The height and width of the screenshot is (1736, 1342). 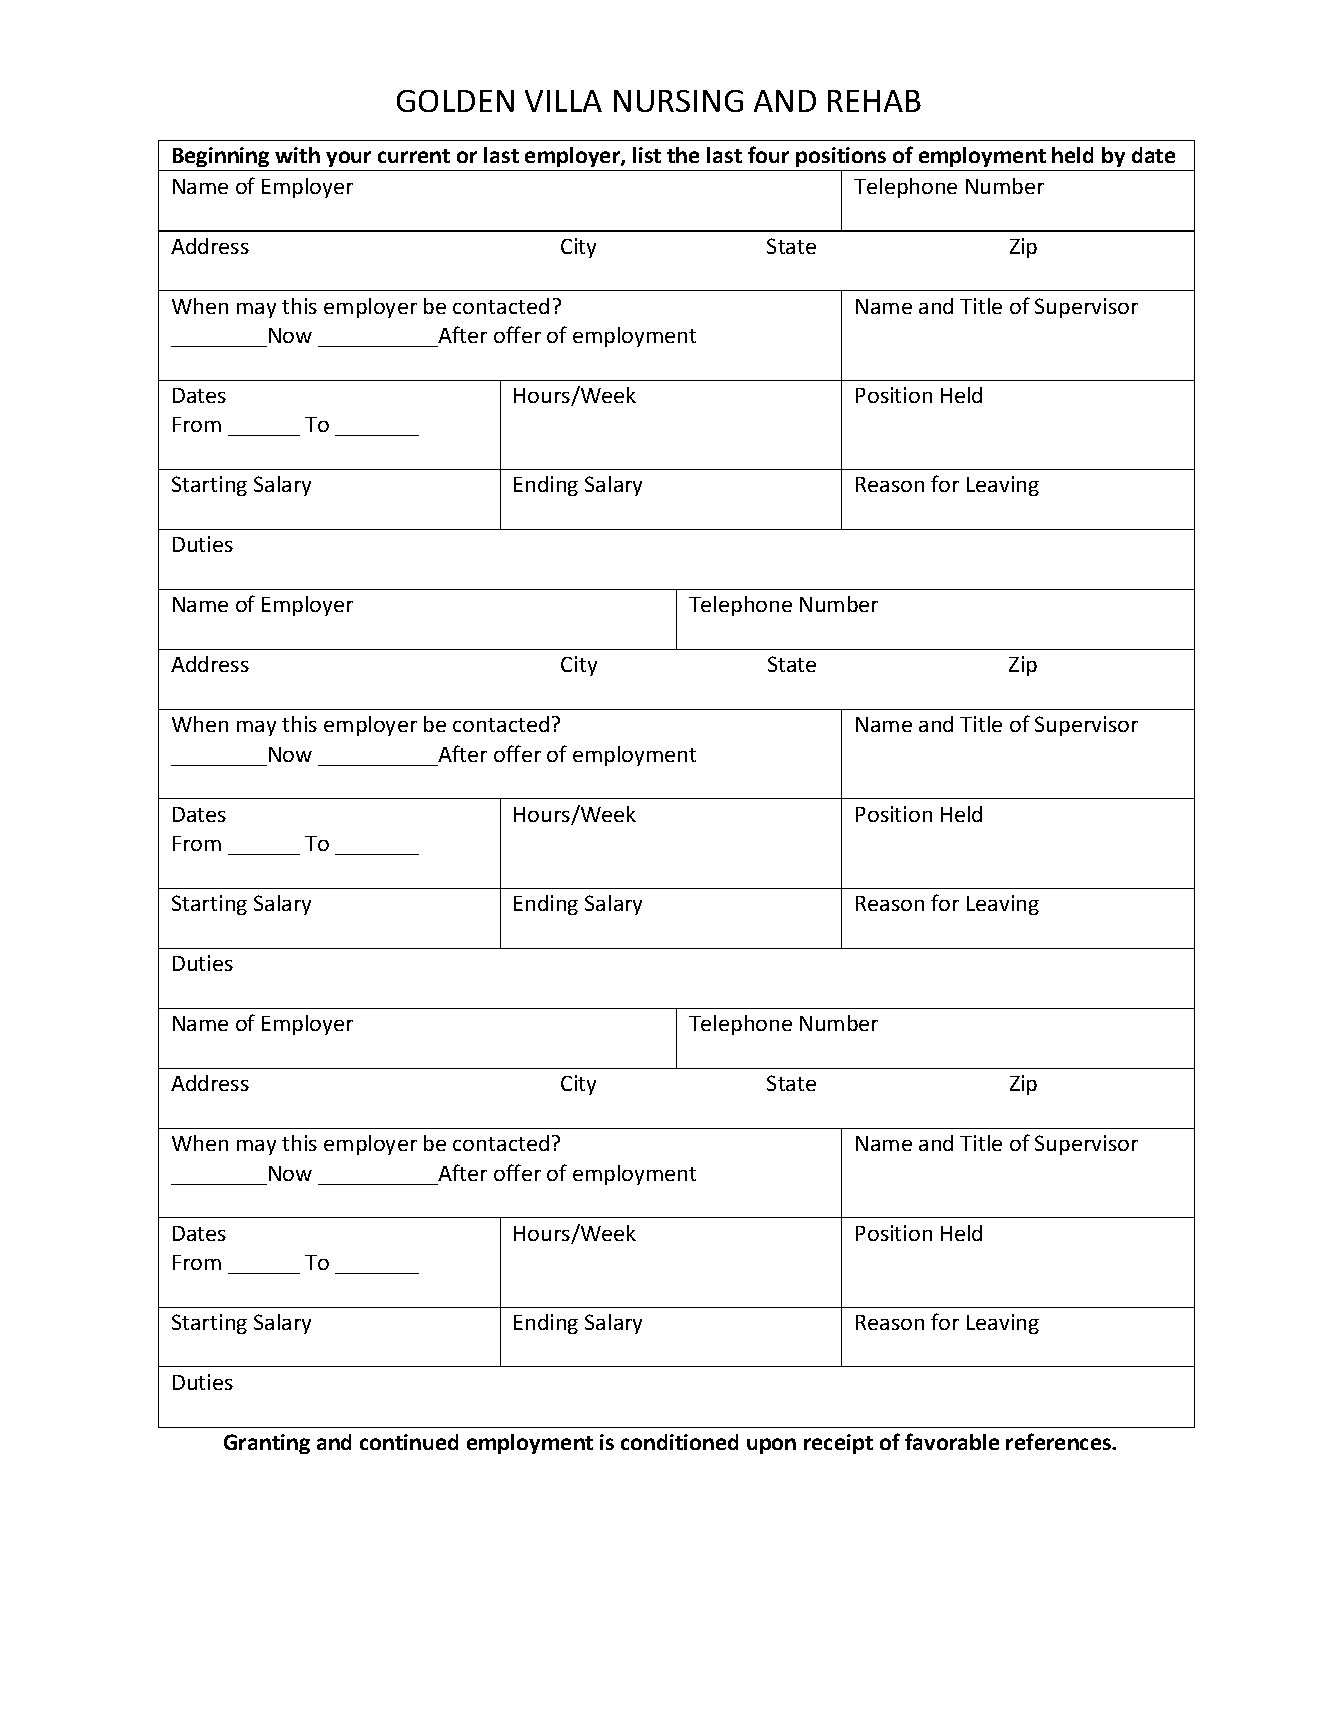 I want to click on four, so click(x=768, y=154).
